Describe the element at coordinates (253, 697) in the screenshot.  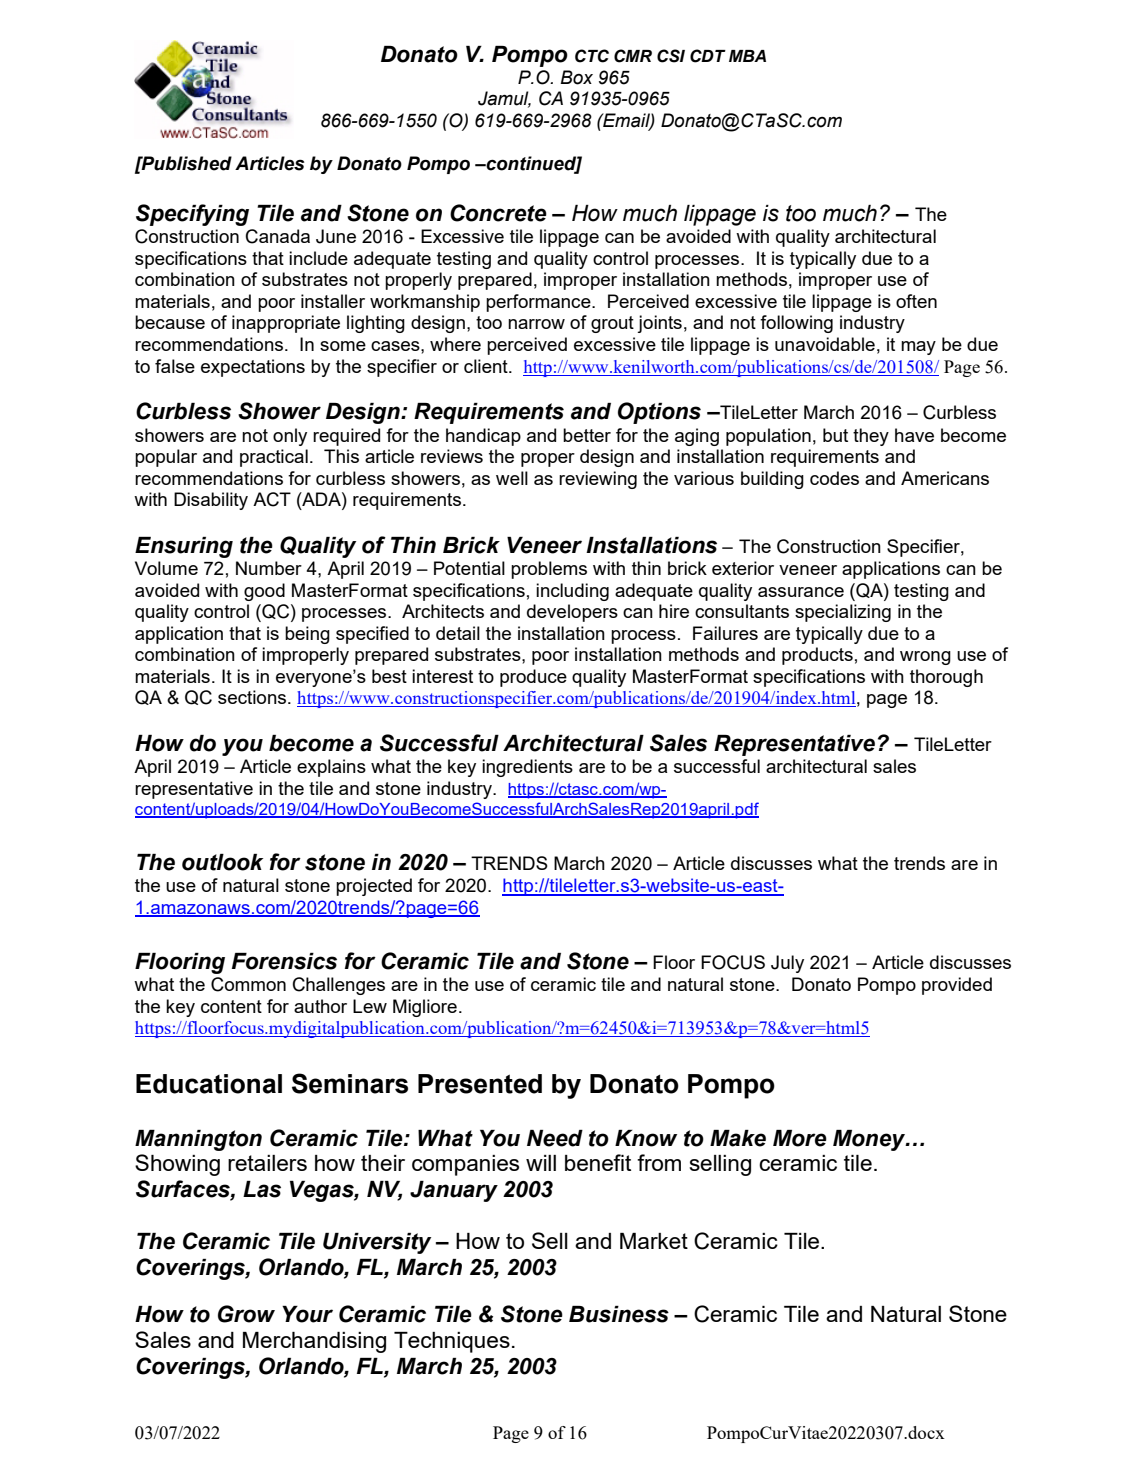
I see `sections` at that location.
